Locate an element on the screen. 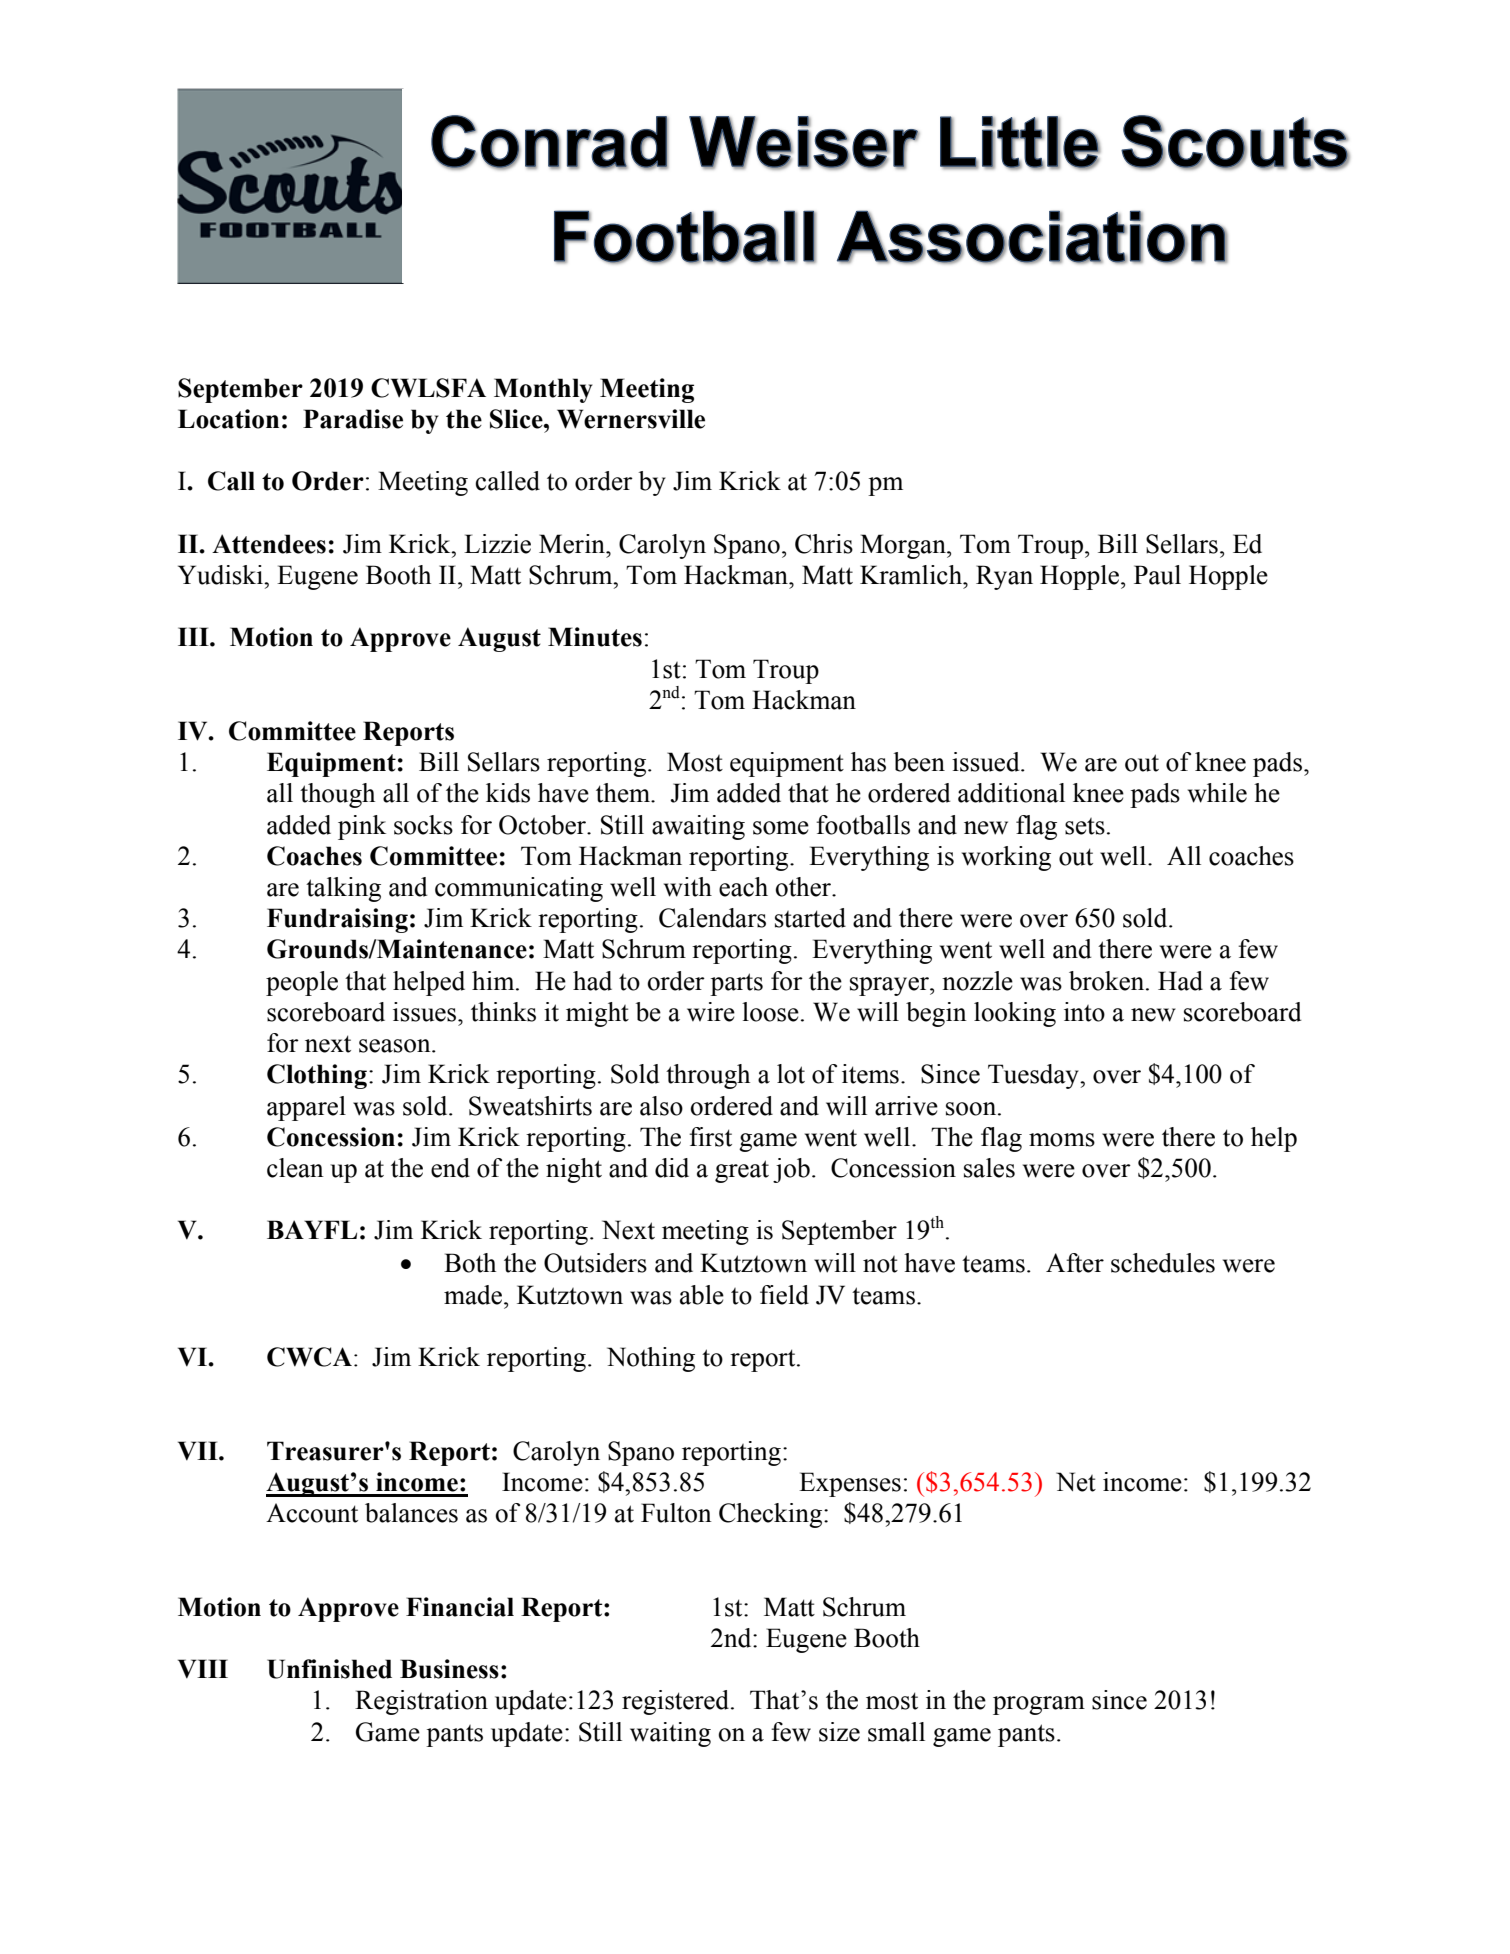  clean is located at coordinates (295, 1168).
